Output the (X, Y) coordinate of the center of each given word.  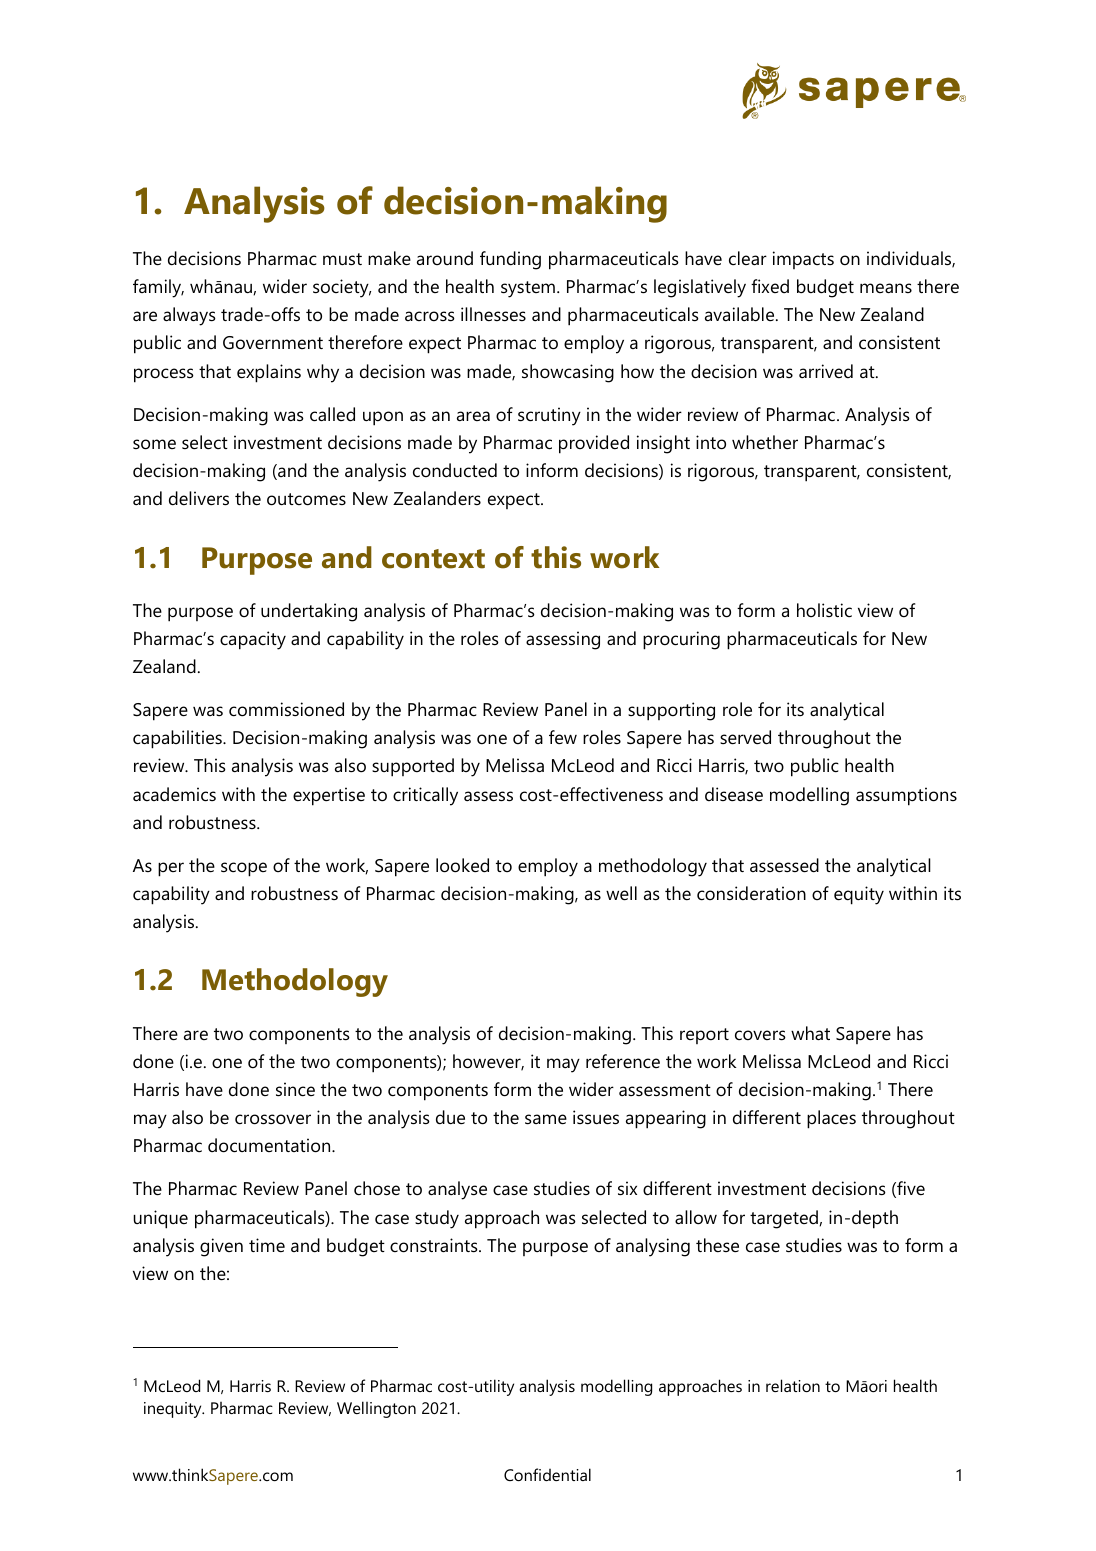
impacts (803, 260)
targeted (785, 1219)
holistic (824, 610)
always (189, 316)
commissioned (286, 709)
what (810, 1033)
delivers (199, 498)
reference (623, 1061)
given (221, 1247)
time (267, 1245)
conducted (455, 470)
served (745, 737)
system (528, 289)
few (563, 737)
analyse (457, 1190)
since (295, 1089)
